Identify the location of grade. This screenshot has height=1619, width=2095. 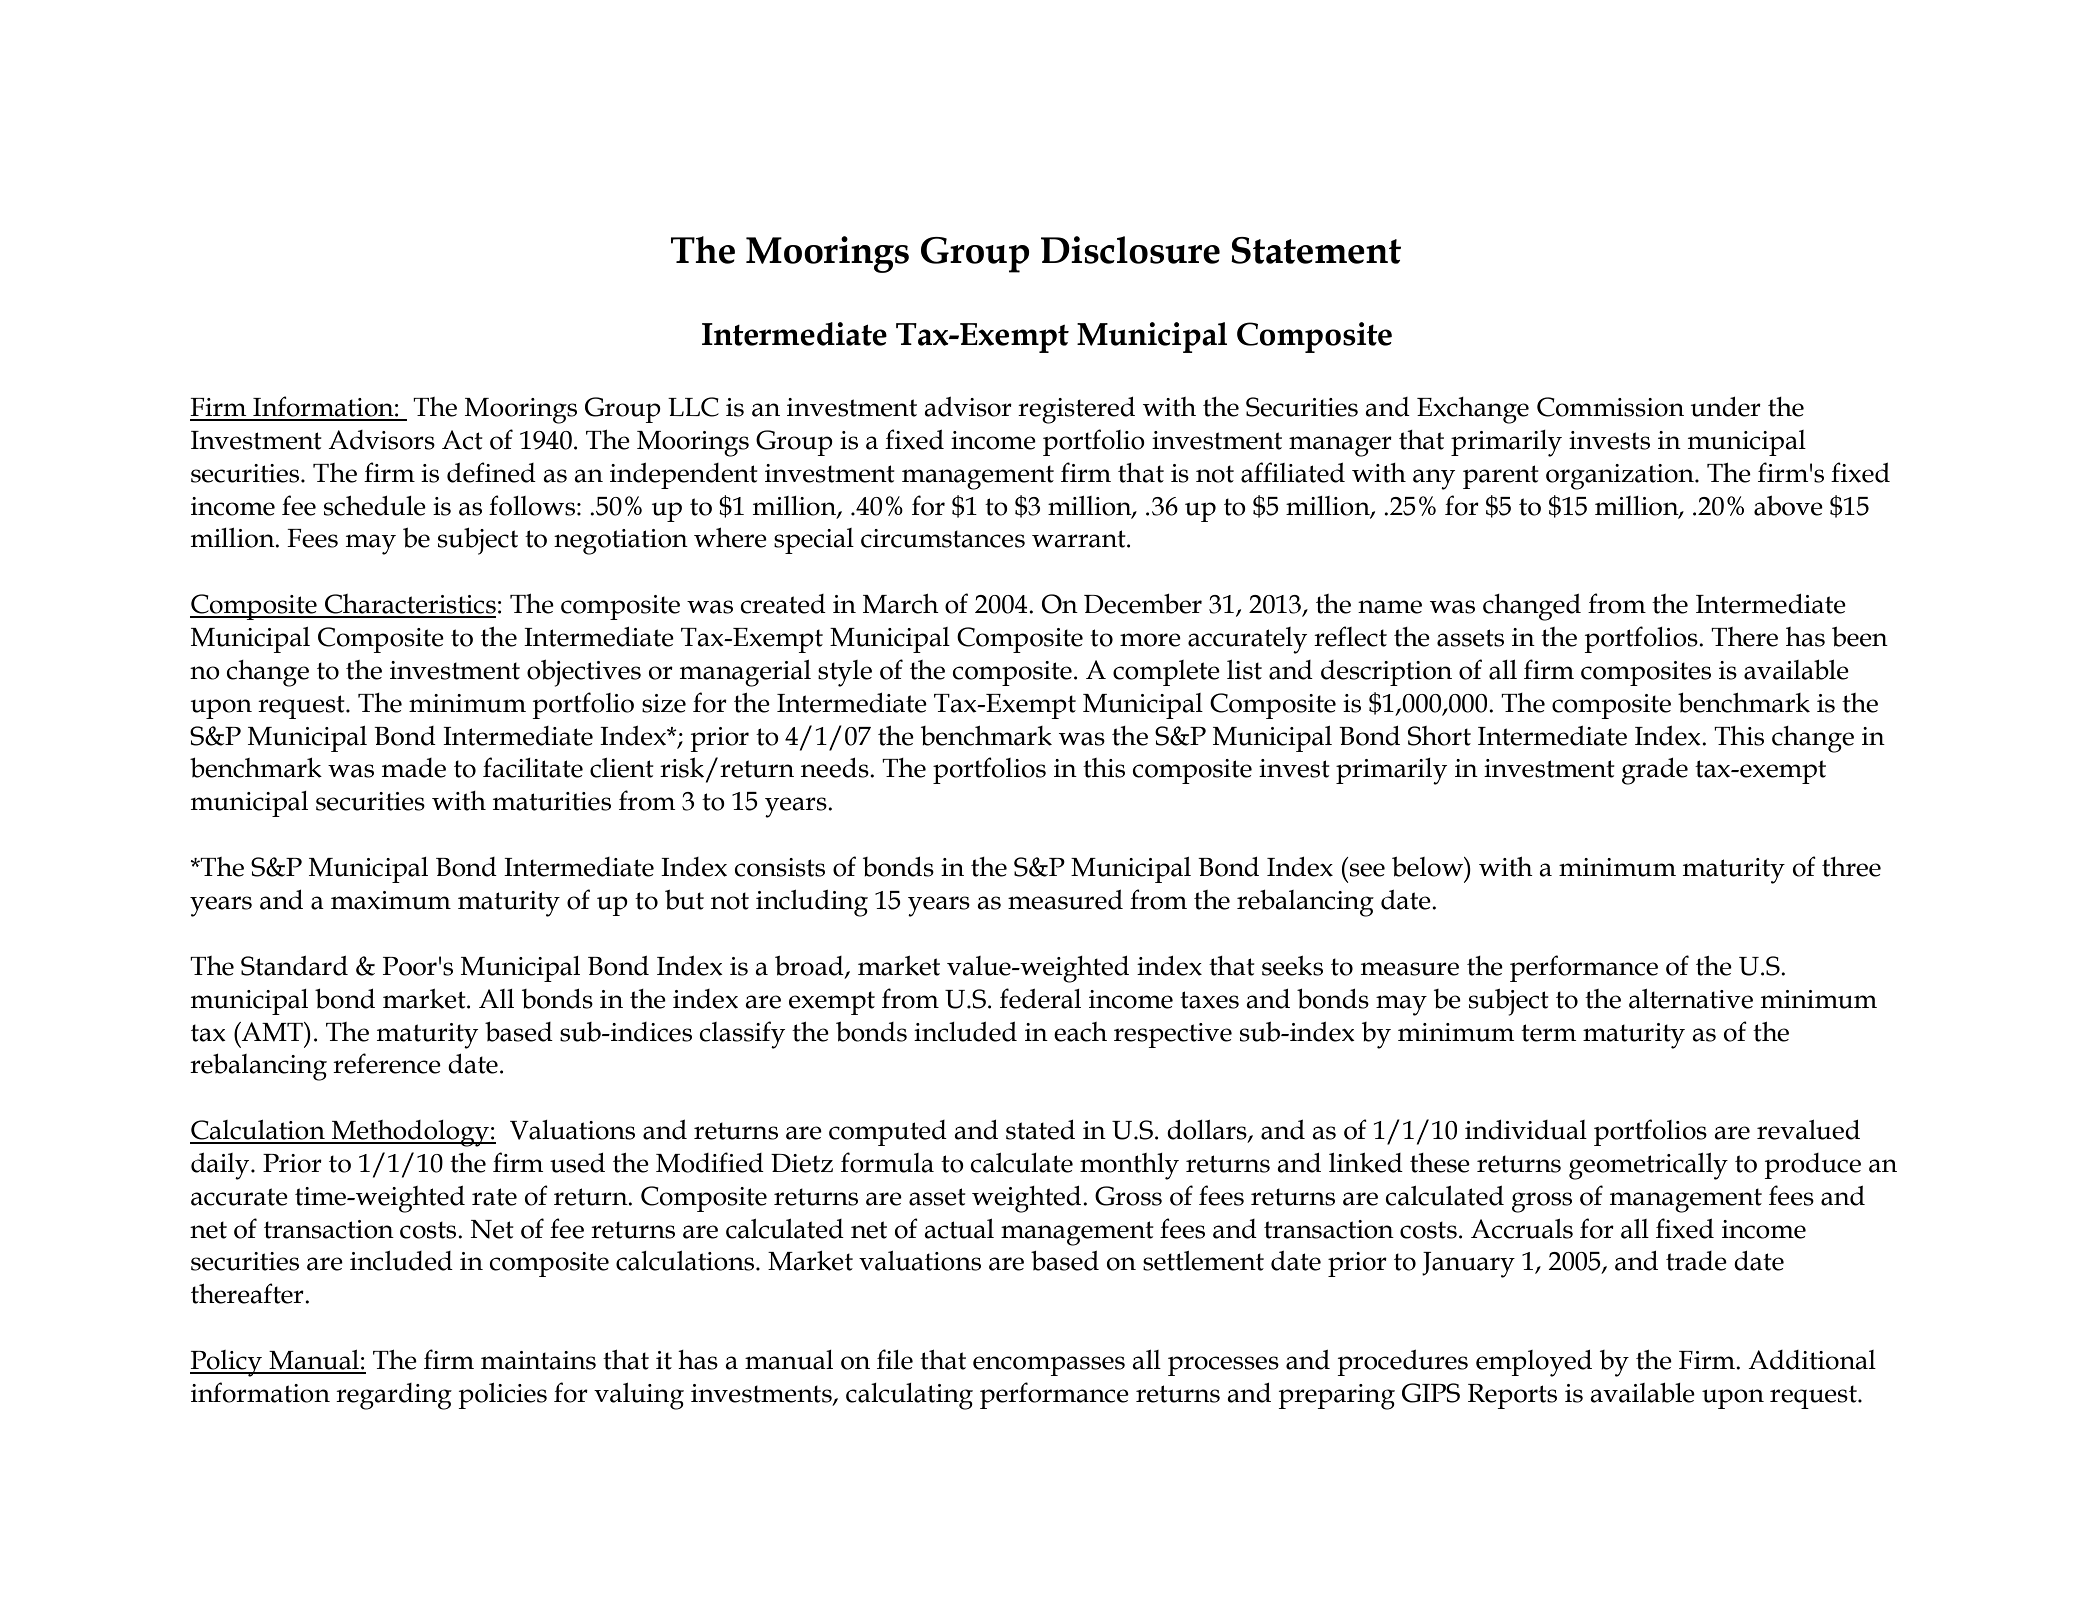
(1655, 771).
